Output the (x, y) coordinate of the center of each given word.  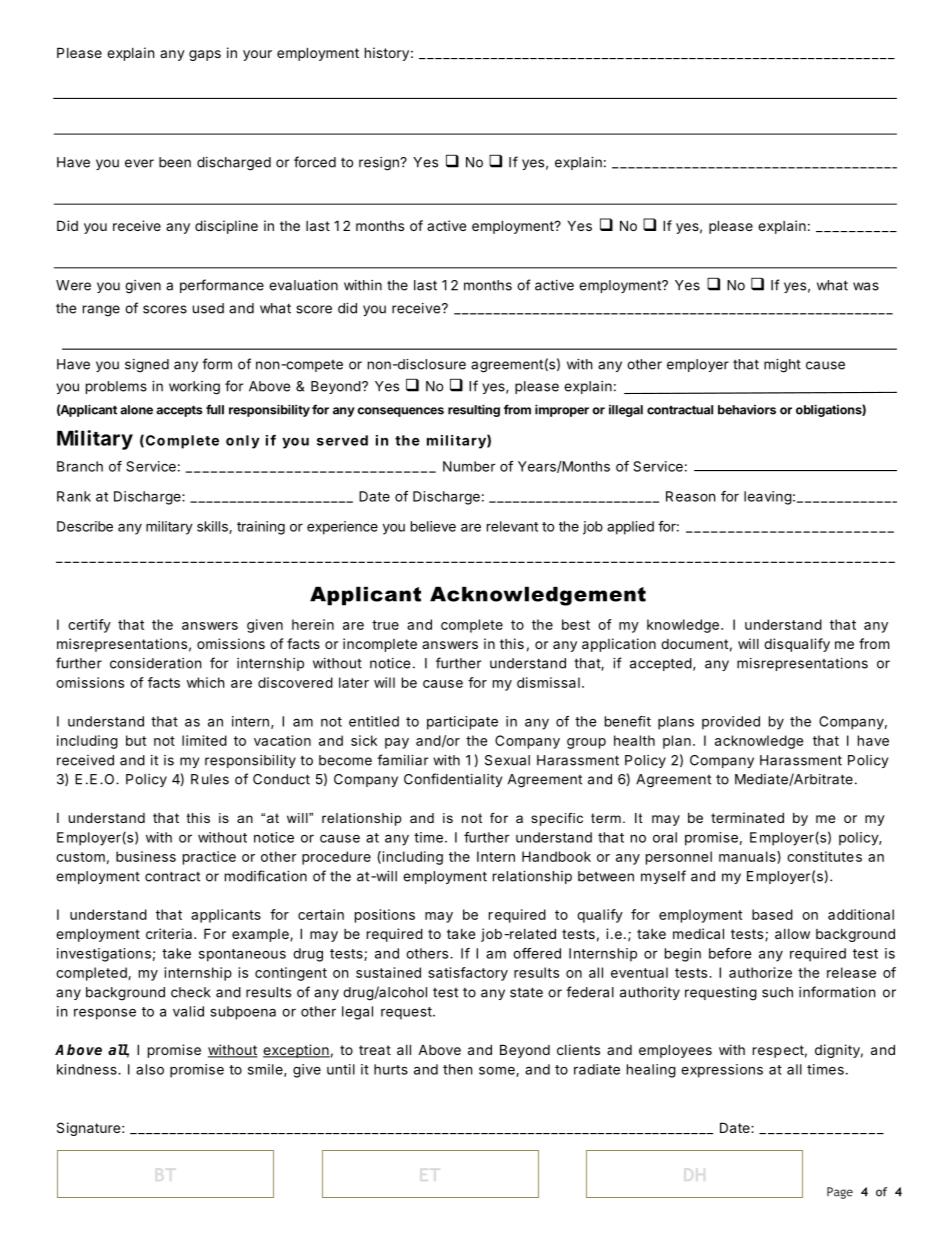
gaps (205, 55)
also (150, 1069)
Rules (210, 779)
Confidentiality (453, 780)
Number (469, 466)
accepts (179, 411)
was (866, 286)
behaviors (747, 410)
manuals (748, 857)
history (387, 54)
